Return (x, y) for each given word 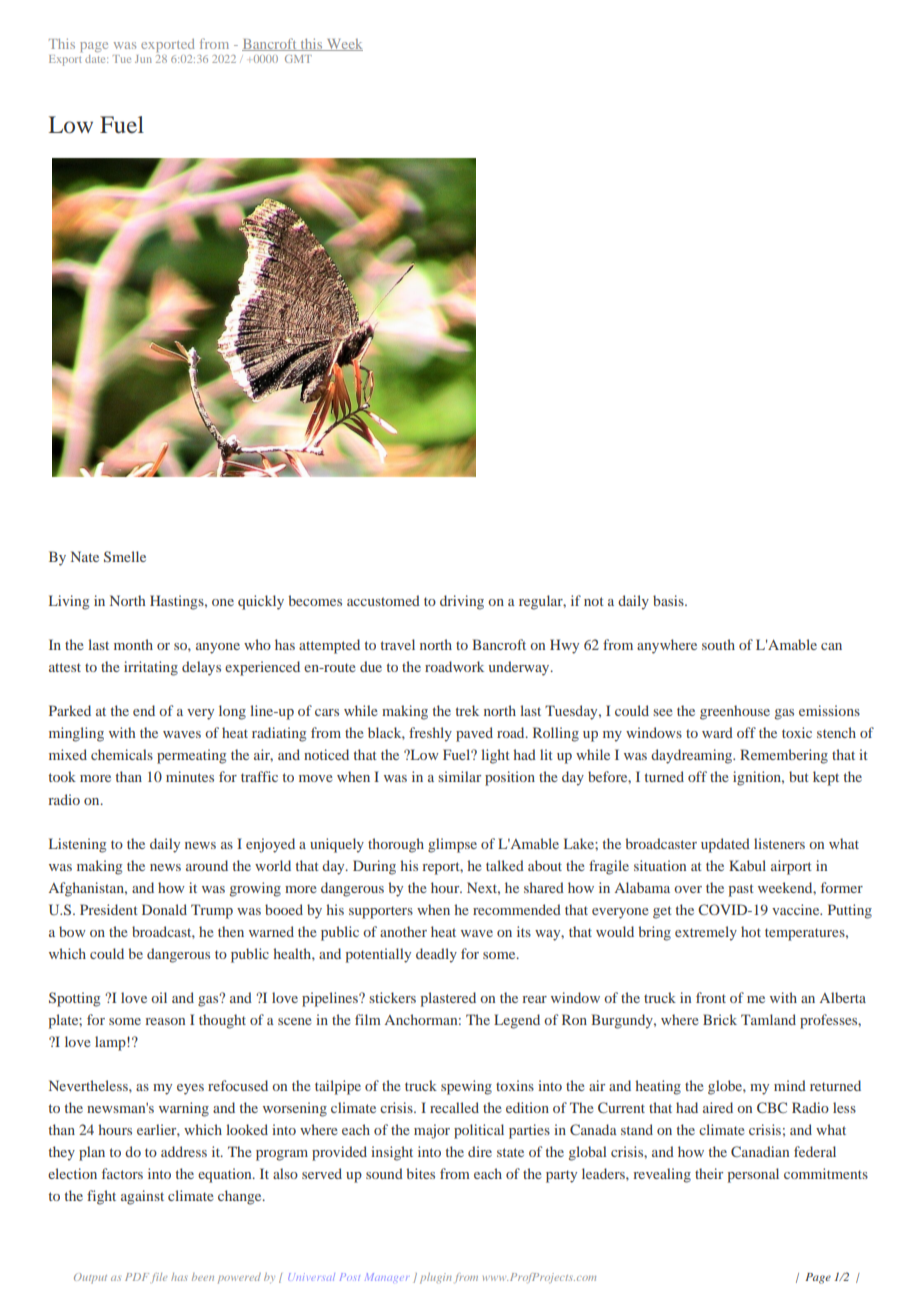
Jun (143, 59)
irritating (151, 668)
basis (669, 600)
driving (462, 602)
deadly (436, 955)
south (718, 644)
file (159, 1278)
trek (467, 710)
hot (751, 931)
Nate (85, 556)
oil (159, 997)
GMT (298, 59)
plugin (436, 1278)
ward (717, 732)
